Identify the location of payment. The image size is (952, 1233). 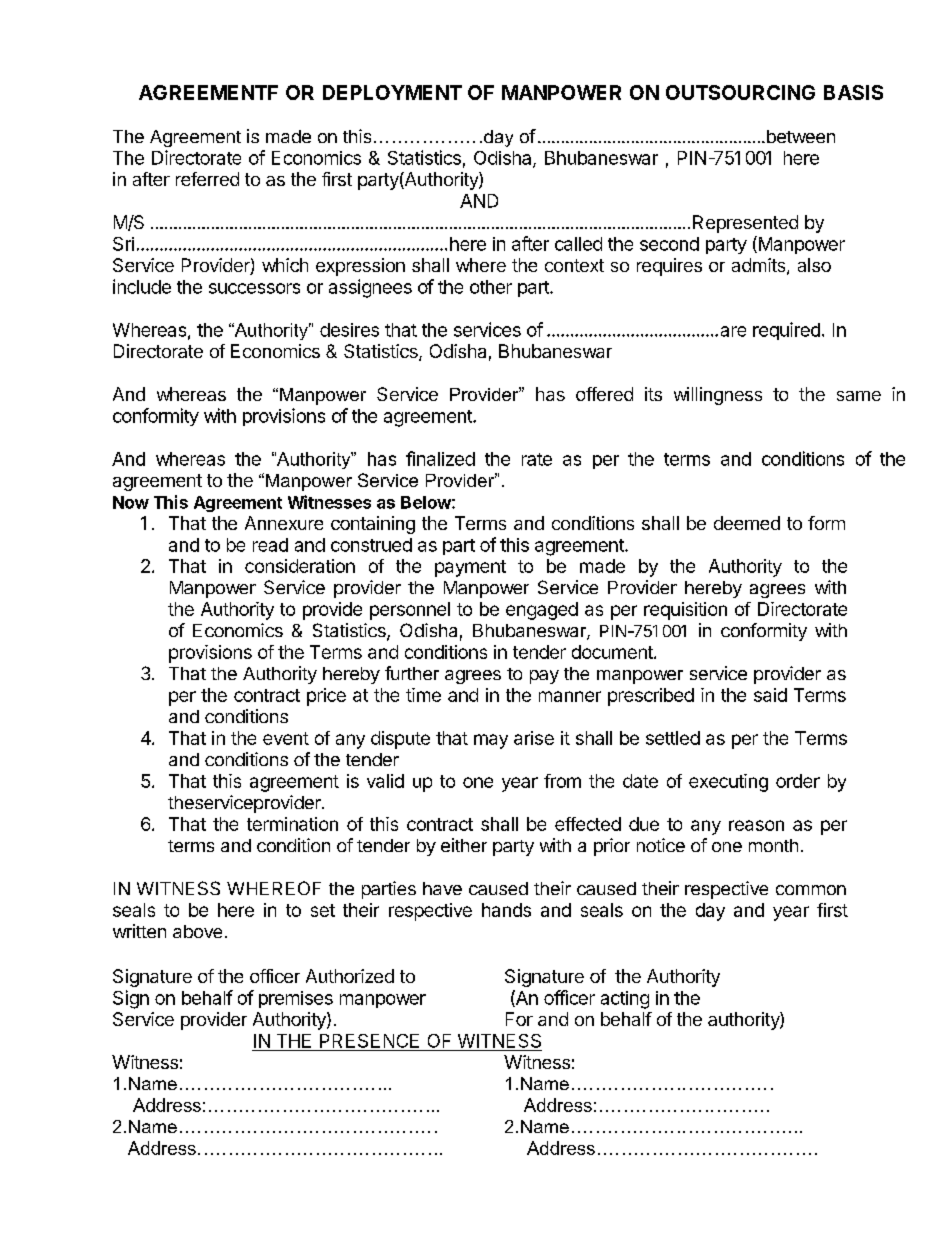
(470, 568).
